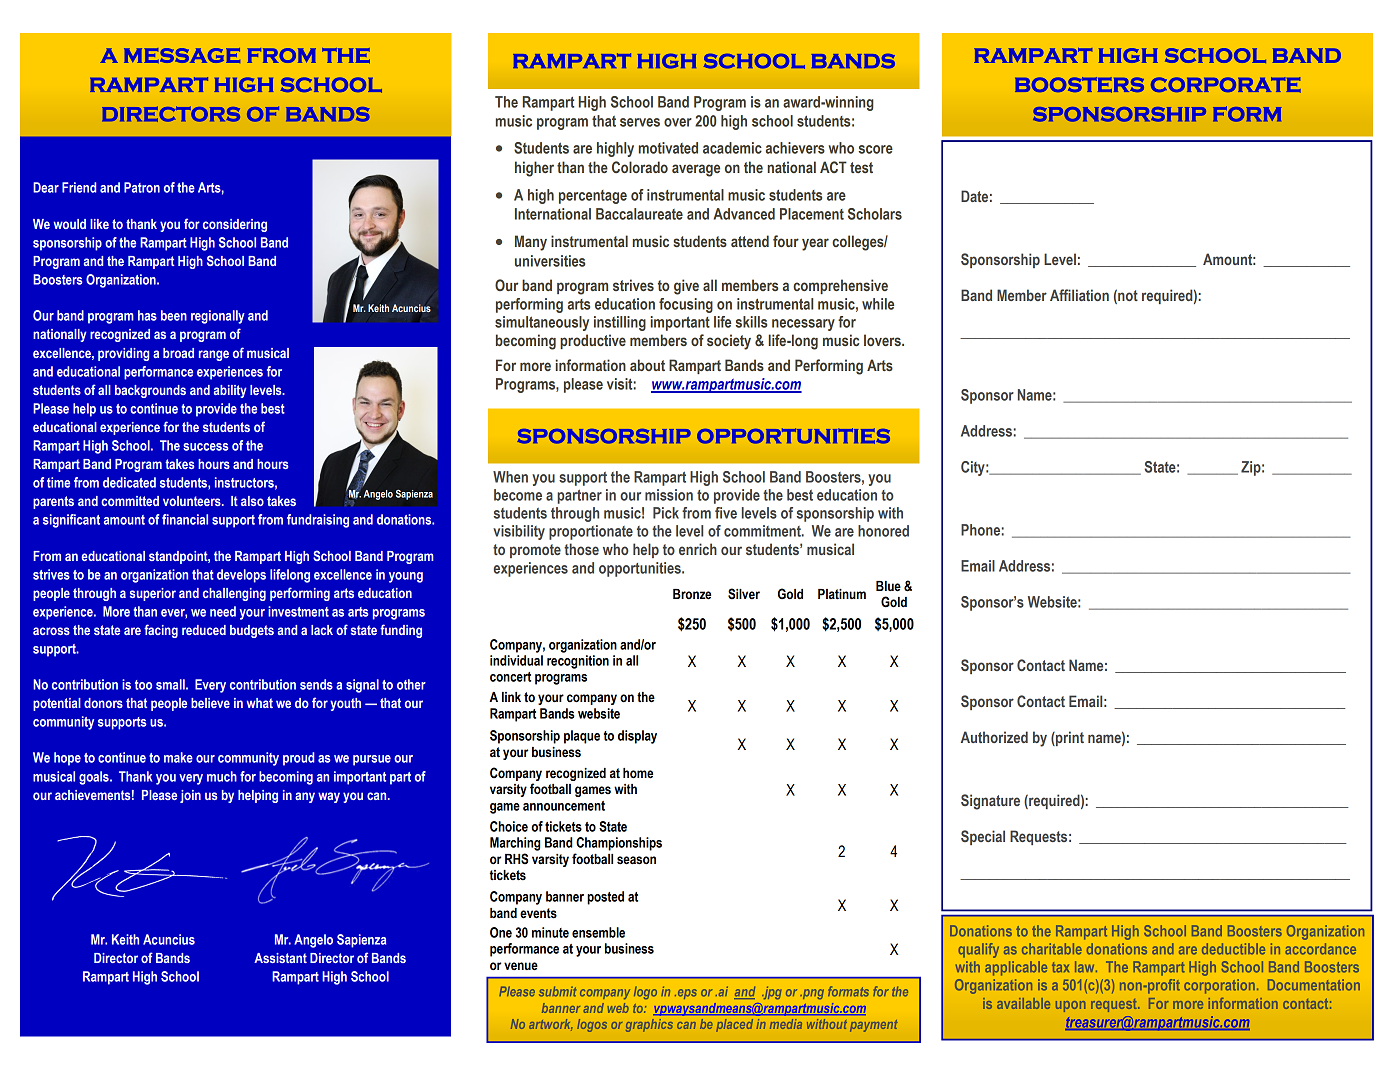 The width and height of the screenshot is (1391, 1075). What do you see at coordinates (640, 122) in the screenshot?
I see `serves` at bounding box center [640, 122].
